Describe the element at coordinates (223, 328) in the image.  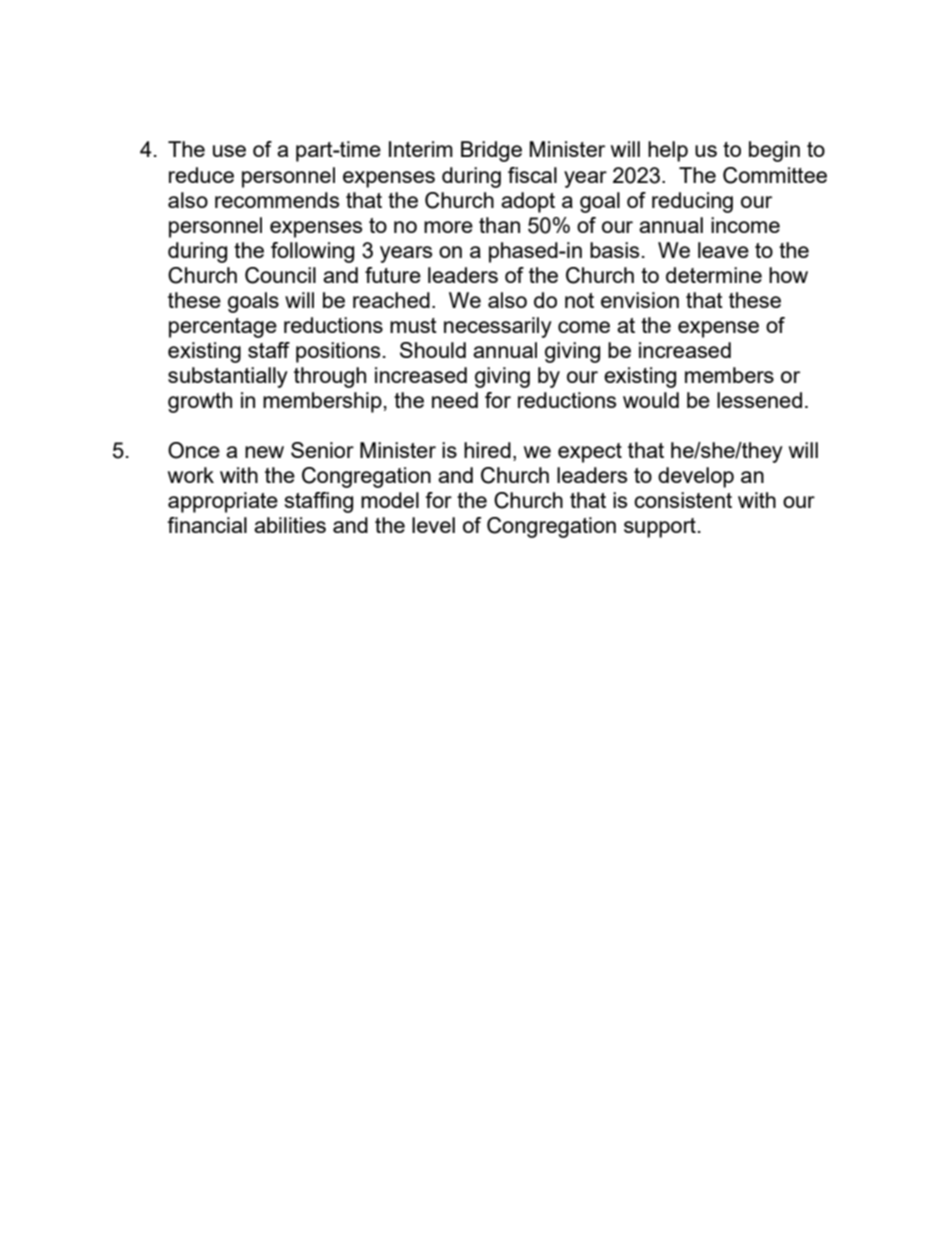
I see `percentage` at that location.
